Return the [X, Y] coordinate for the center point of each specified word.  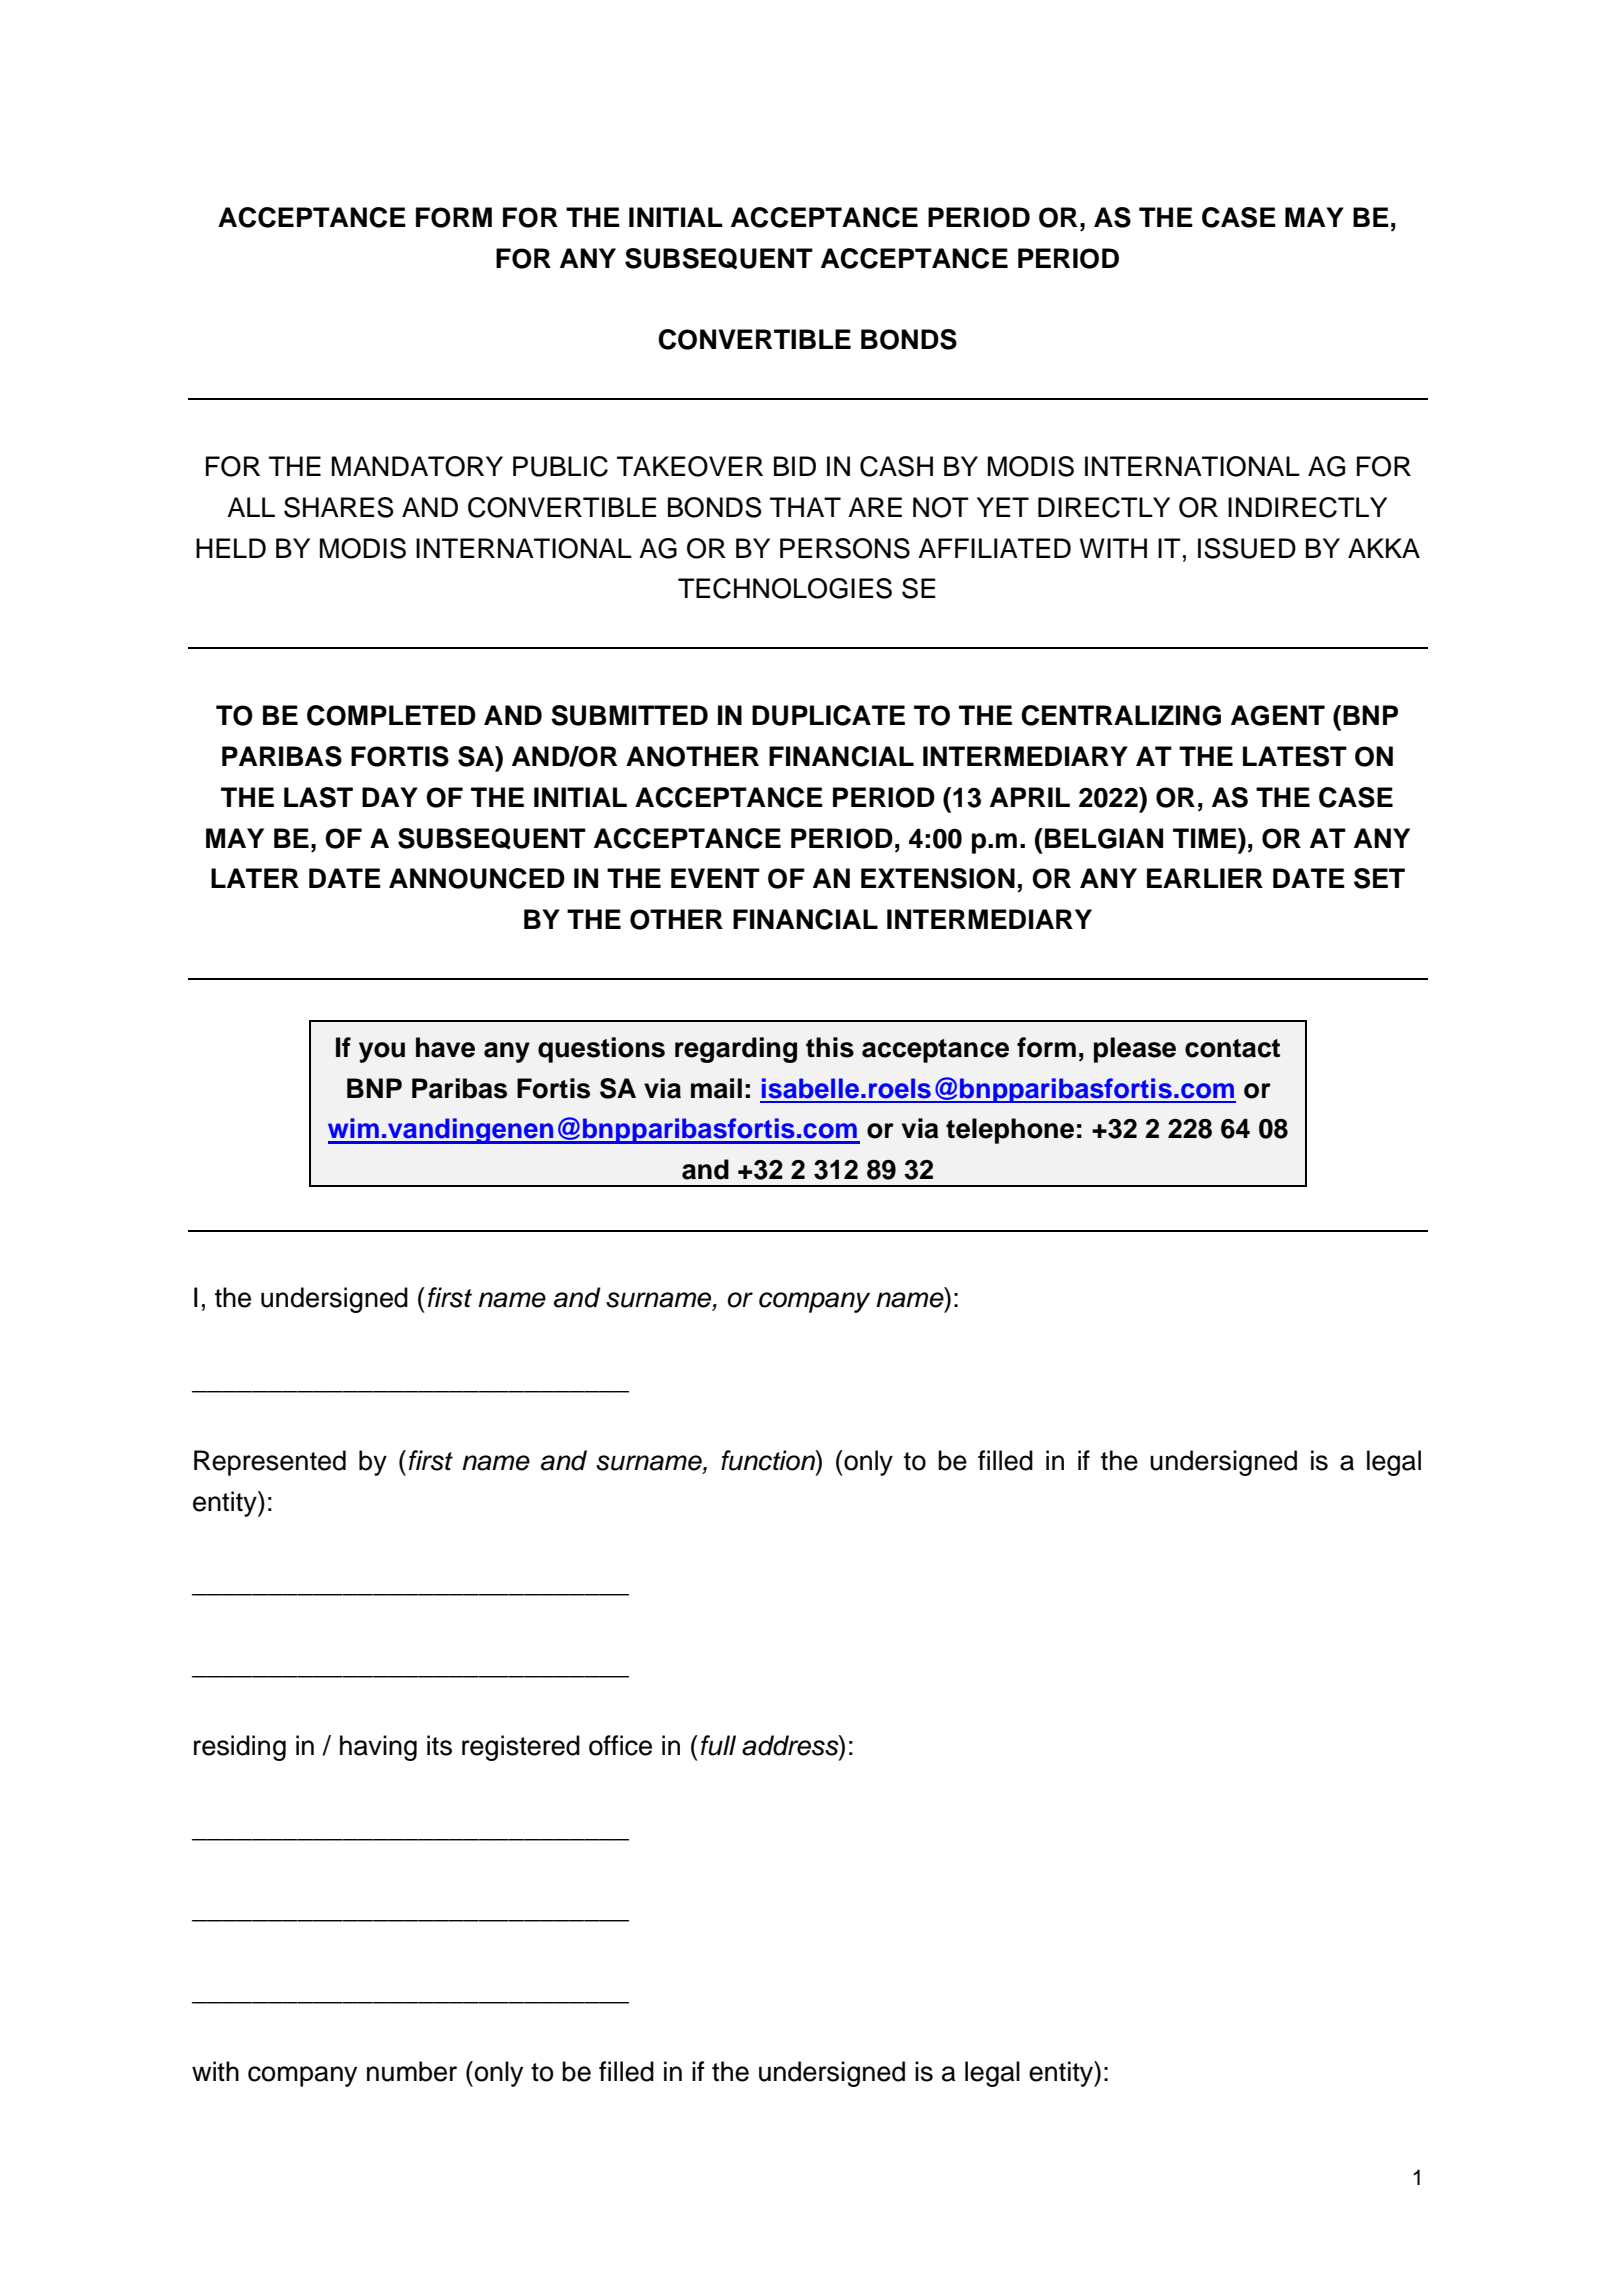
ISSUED [1247, 548]
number [412, 2071]
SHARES [339, 507]
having [378, 1748]
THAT [805, 507]
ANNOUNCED [477, 878]
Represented [270, 1463]
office [620, 1745]
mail [716, 1088]
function [769, 1460]
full [718, 1745]
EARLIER [1205, 878]
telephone [1010, 1131]
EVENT [715, 878]
